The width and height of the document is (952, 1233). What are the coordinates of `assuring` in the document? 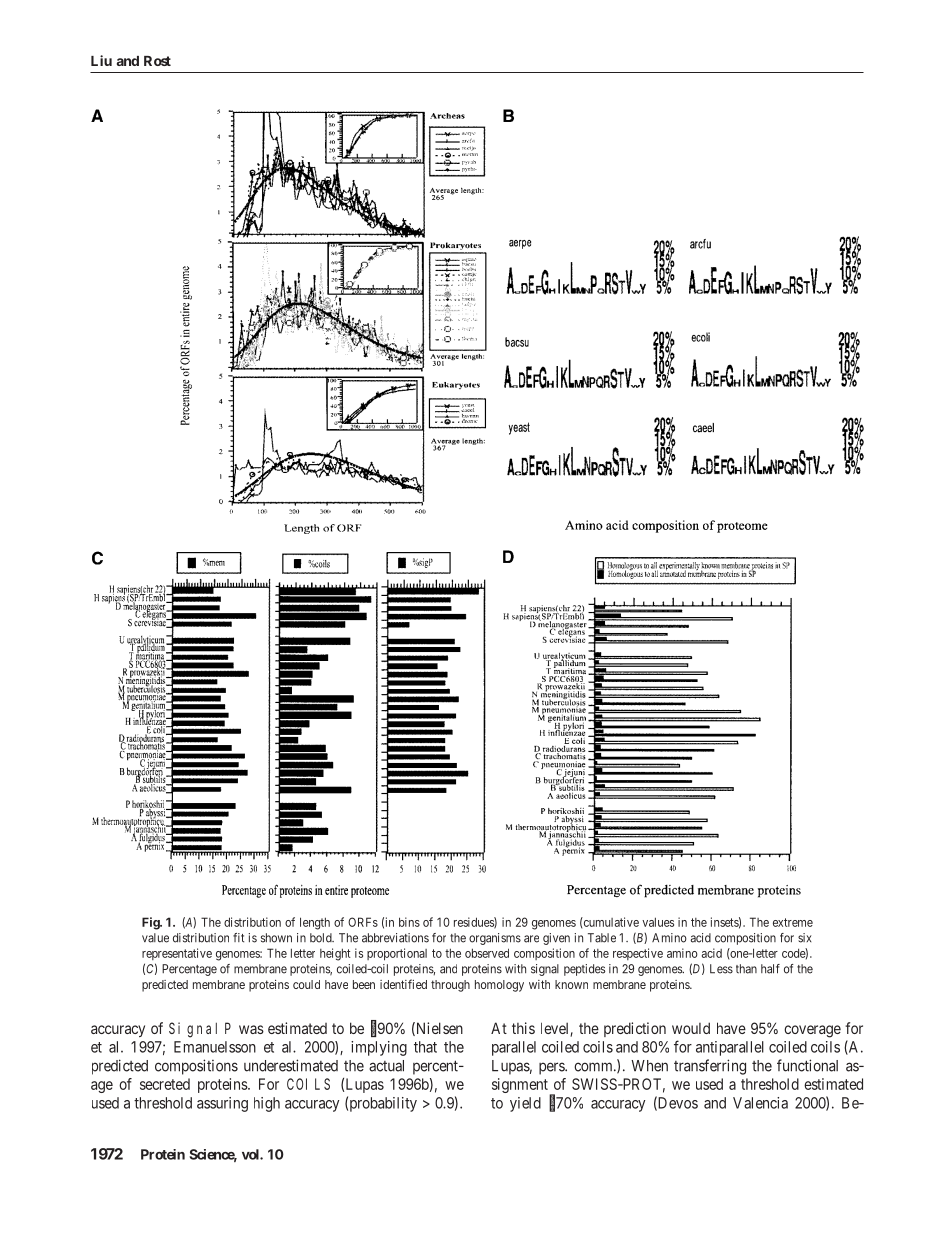 It's located at (222, 1104).
